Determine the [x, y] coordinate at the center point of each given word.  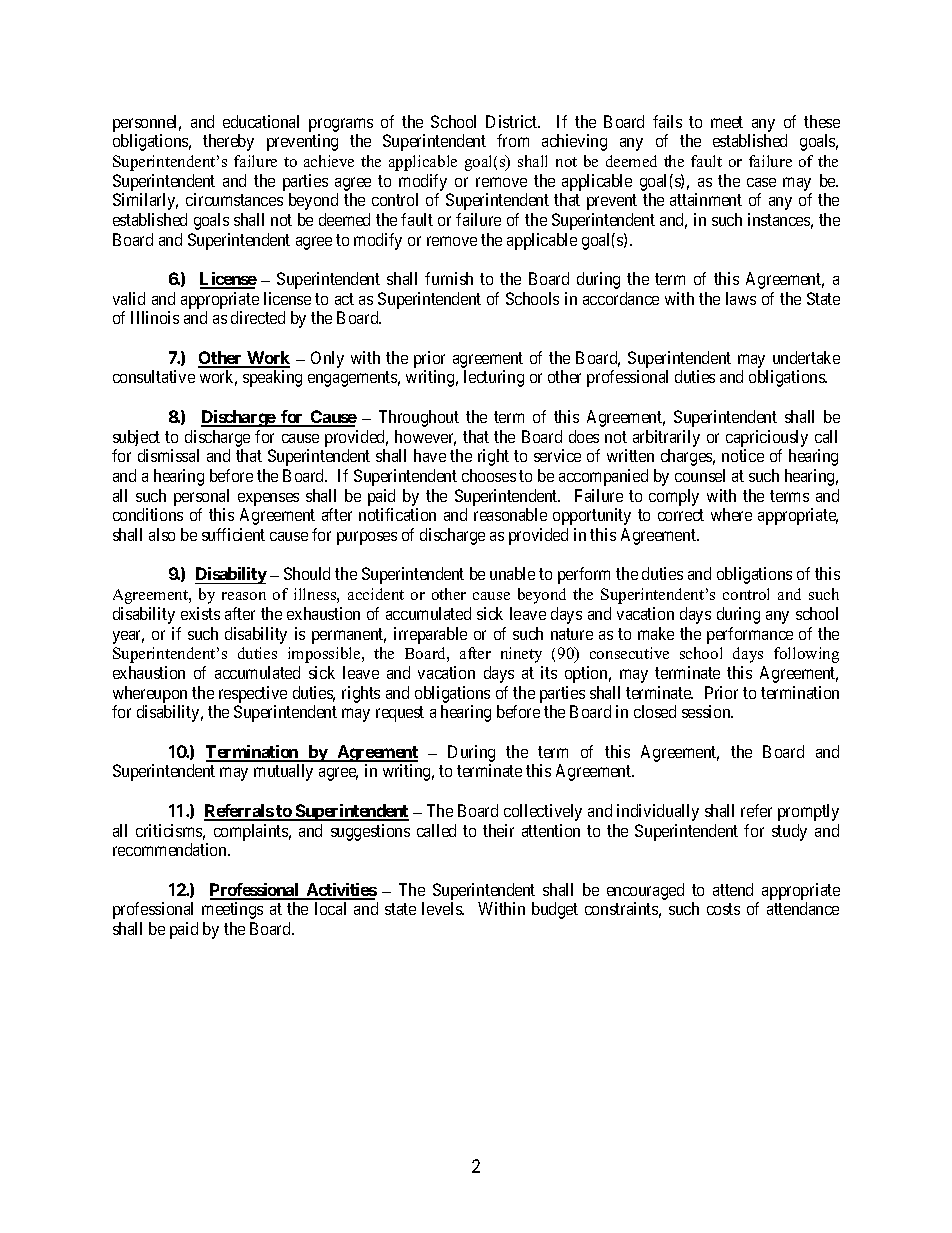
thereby [228, 142]
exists [200, 613]
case [761, 182]
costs [723, 909]
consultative [154, 376]
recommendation [171, 849]
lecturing [494, 378]
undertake [806, 357]
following [806, 655]
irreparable [430, 635]
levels [443, 908]
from [513, 140]
